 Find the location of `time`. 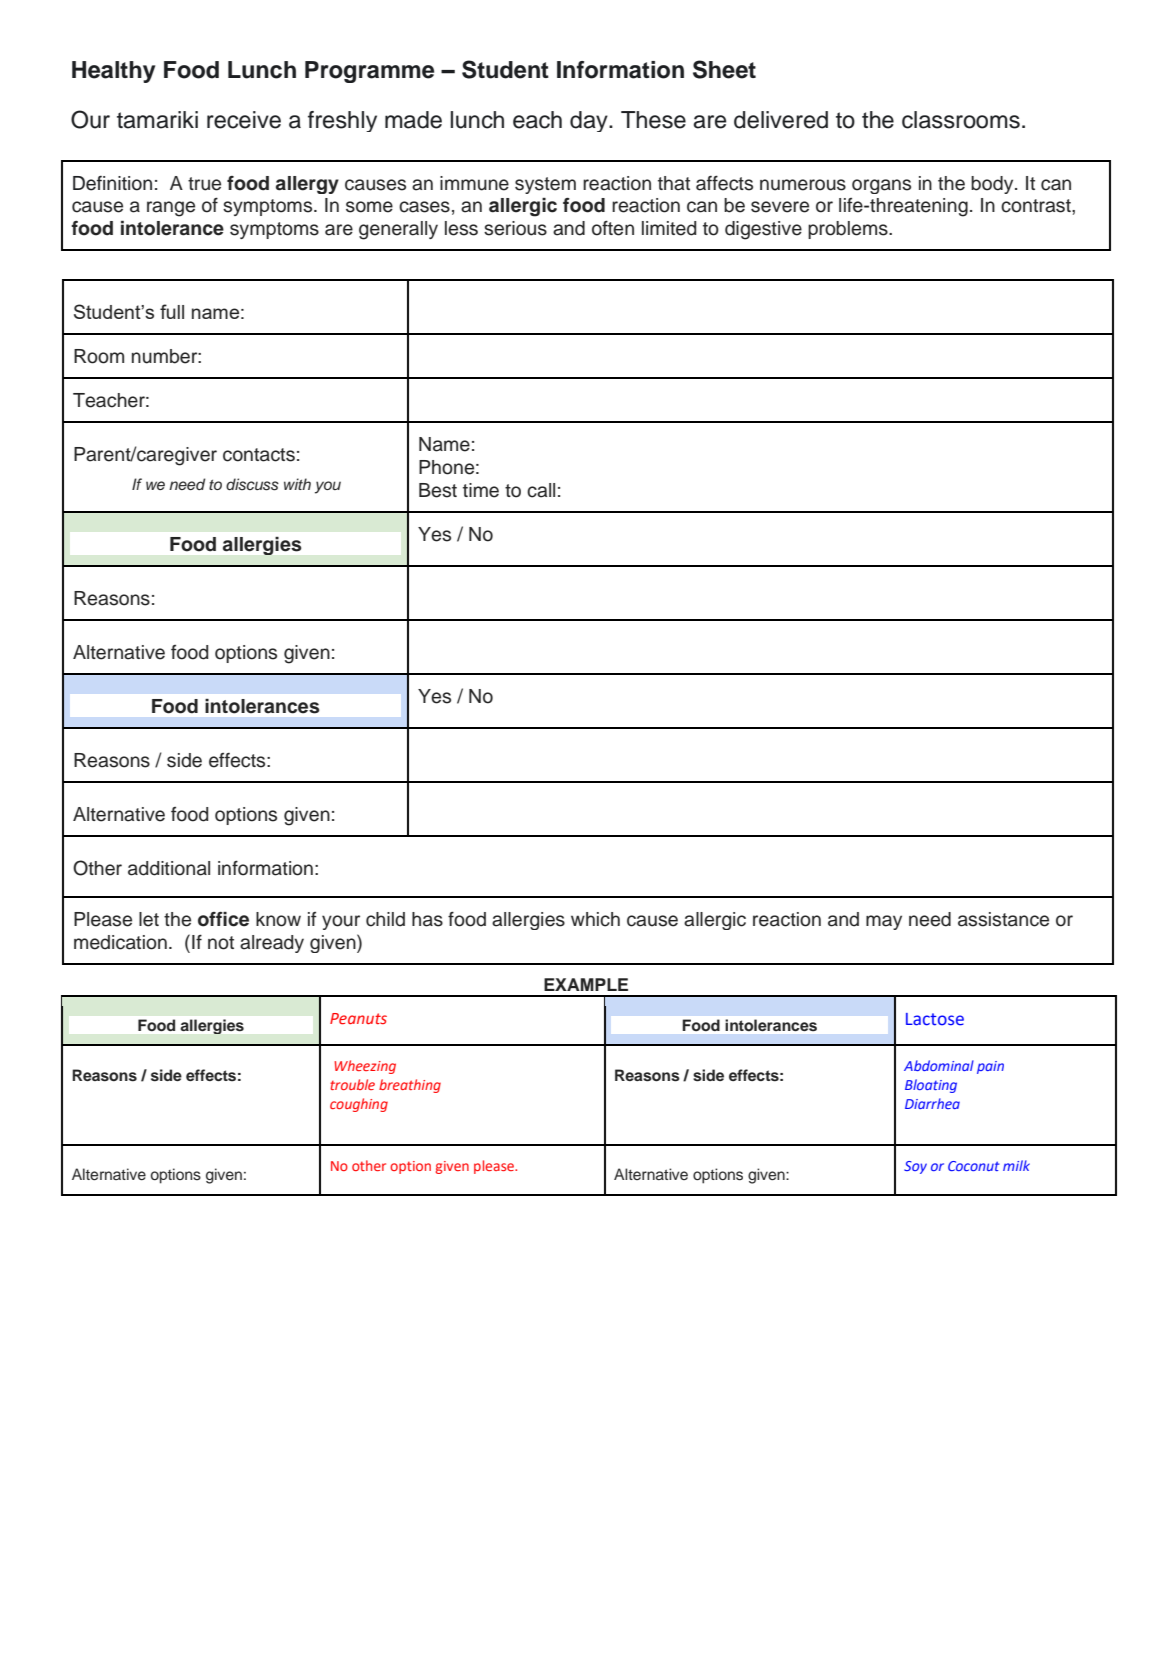

time is located at coordinates (481, 490).
